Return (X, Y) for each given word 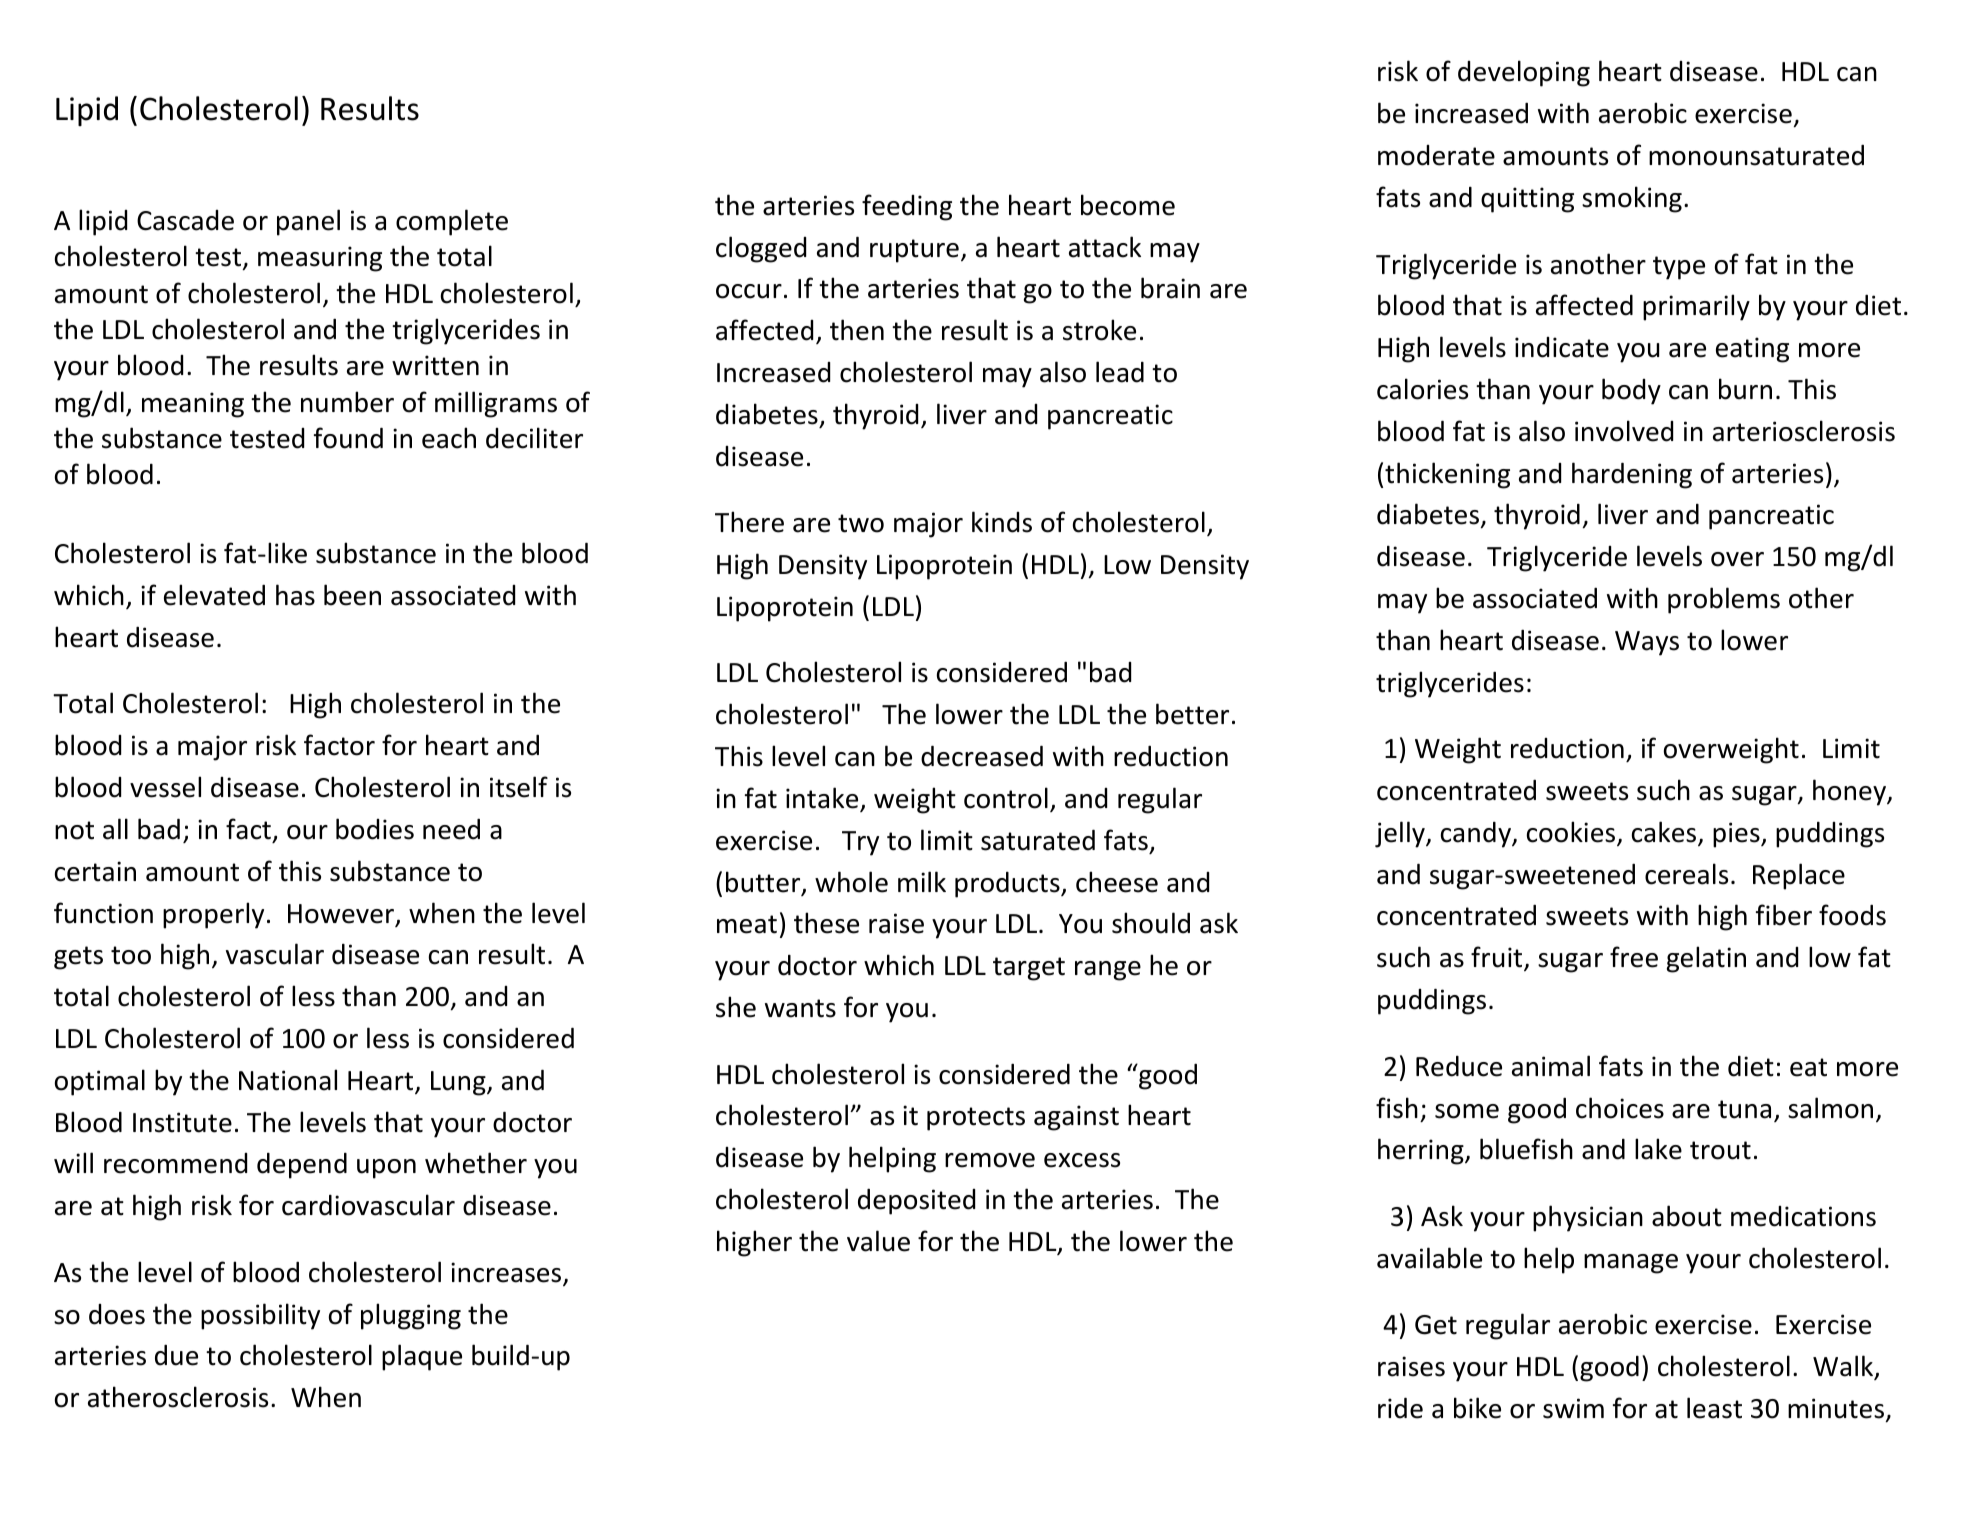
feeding (907, 207)
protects (976, 1119)
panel (308, 222)
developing (1524, 73)
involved (1624, 431)
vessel (165, 787)
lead (1120, 372)
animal (1551, 1066)
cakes (1665, 833)
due (176, 1355)
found (348, 438)
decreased (982, 756)
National (288, 1080)
